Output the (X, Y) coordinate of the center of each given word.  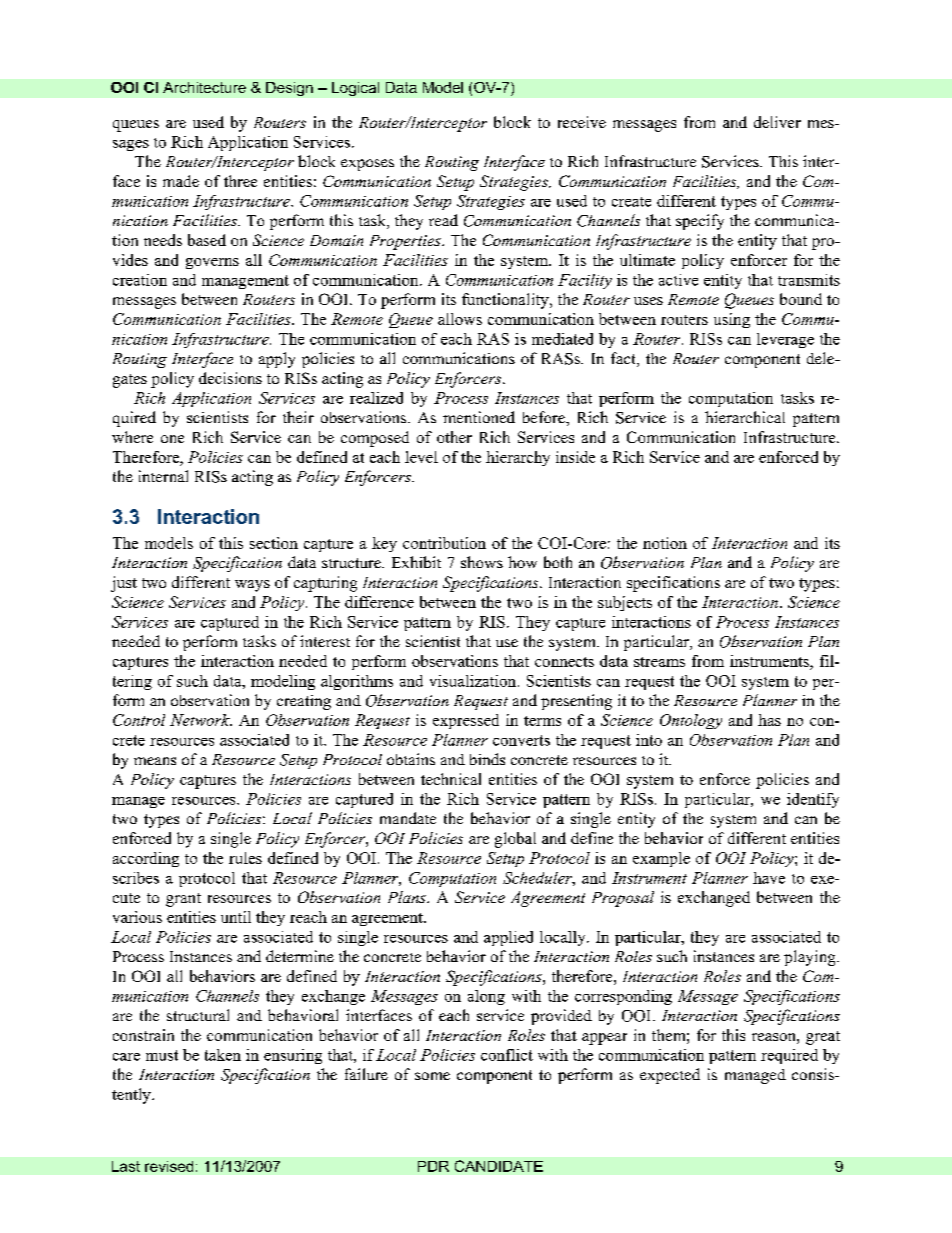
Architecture (204, 87)
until (236, 917)
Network (201, 720)
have (769, 878)
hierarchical (745, 417)
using (732, 320)
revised (169, 1166)
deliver (777, 122)
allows (460, 319)
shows (482, 562)
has (769, 720)
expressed (466, 721)
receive (582, 122)
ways (252, 586)
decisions (230, 378)
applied (508, 938)
